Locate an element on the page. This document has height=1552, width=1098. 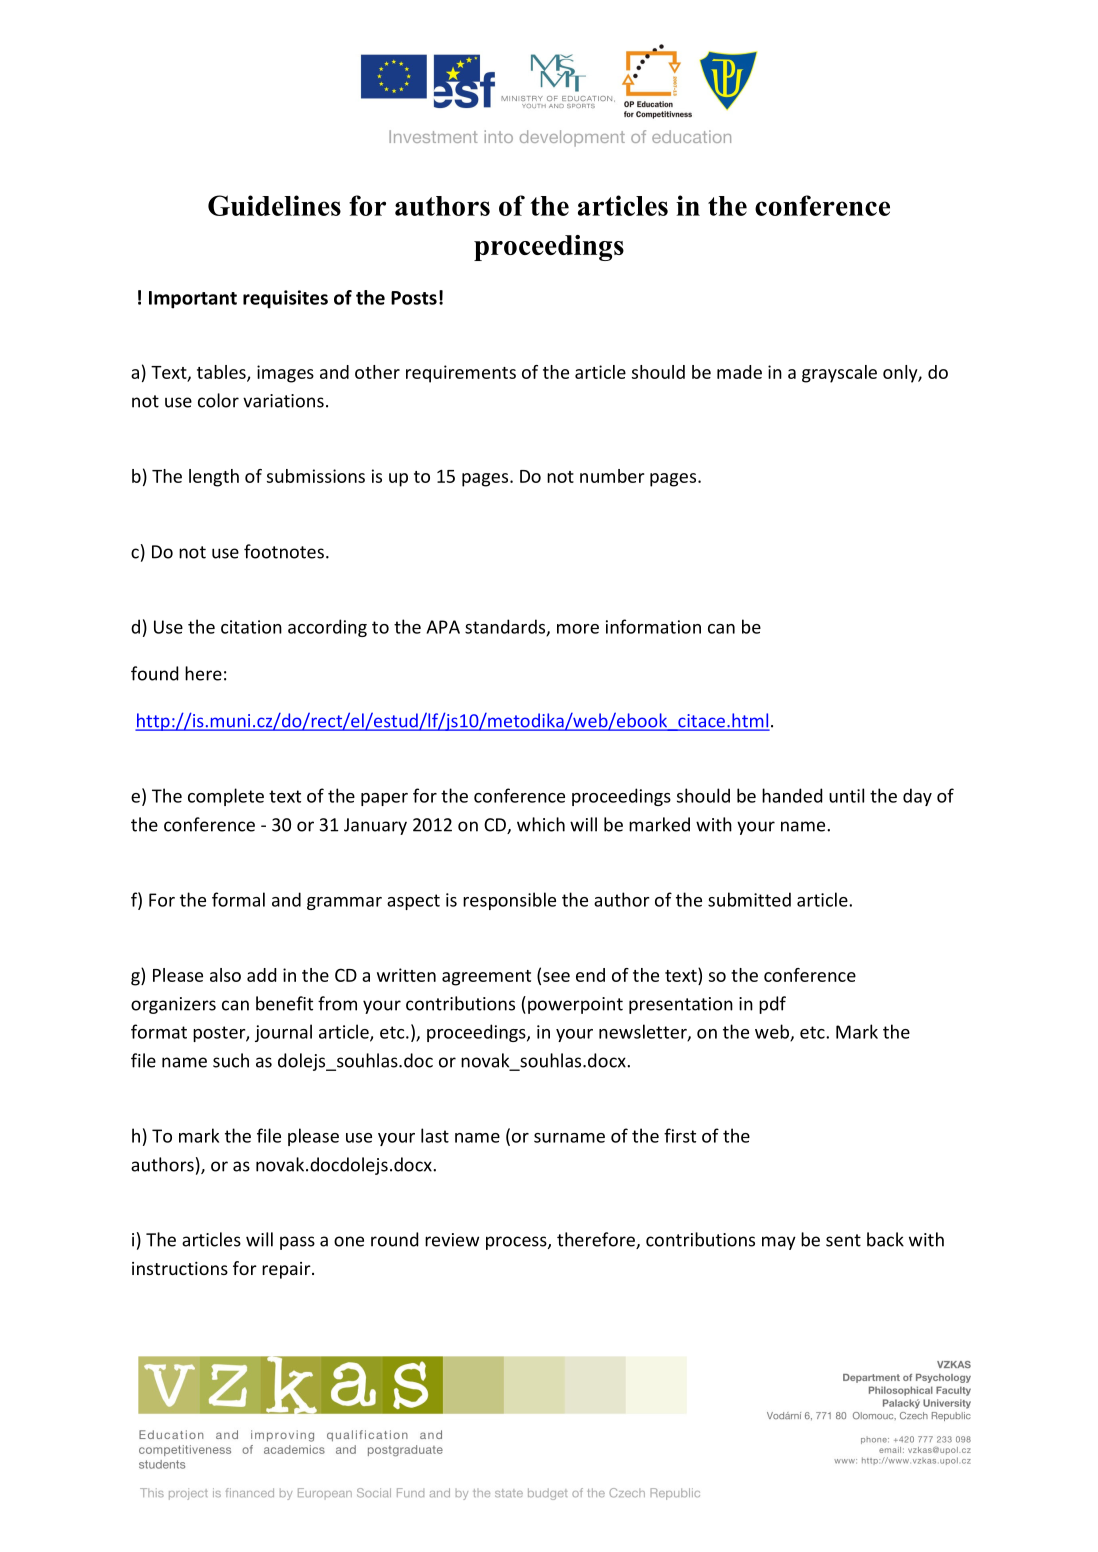
add is located at coordinates (261, 975).
